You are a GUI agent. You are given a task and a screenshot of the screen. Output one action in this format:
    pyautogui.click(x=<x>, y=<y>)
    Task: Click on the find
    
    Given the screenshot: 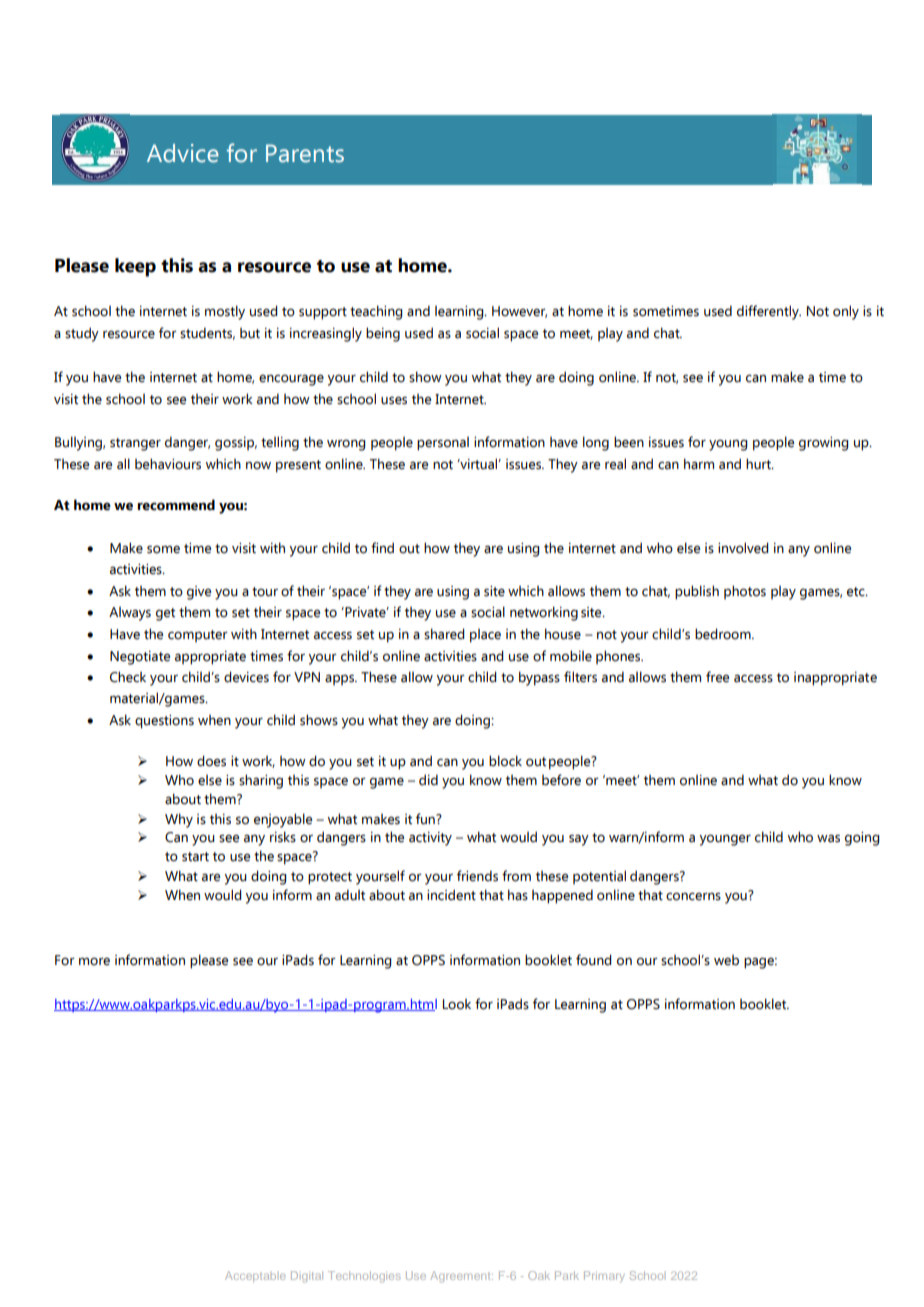 What is the action you would take?
    pyautogui.click(x=382, y=548)
